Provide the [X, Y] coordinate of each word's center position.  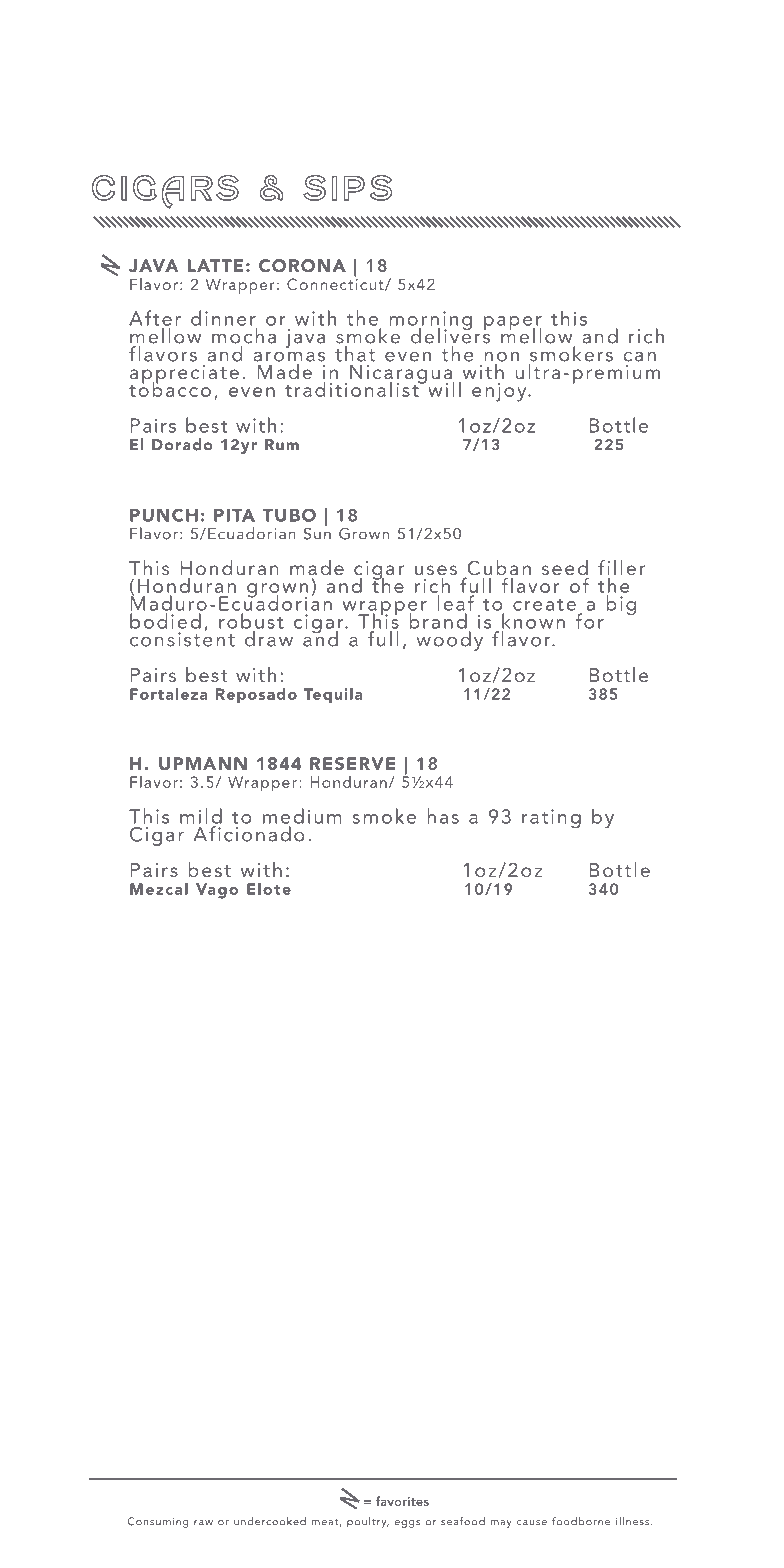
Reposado [256, 696]
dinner [223, 318]
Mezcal [159, 889]
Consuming [158, 1522]
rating [551, 818]
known [533, 621]
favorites [402, 1501]
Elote [269, 889]
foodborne [581, 1521]
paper [513, 324]
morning [430, 322]
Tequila [333, 696]
